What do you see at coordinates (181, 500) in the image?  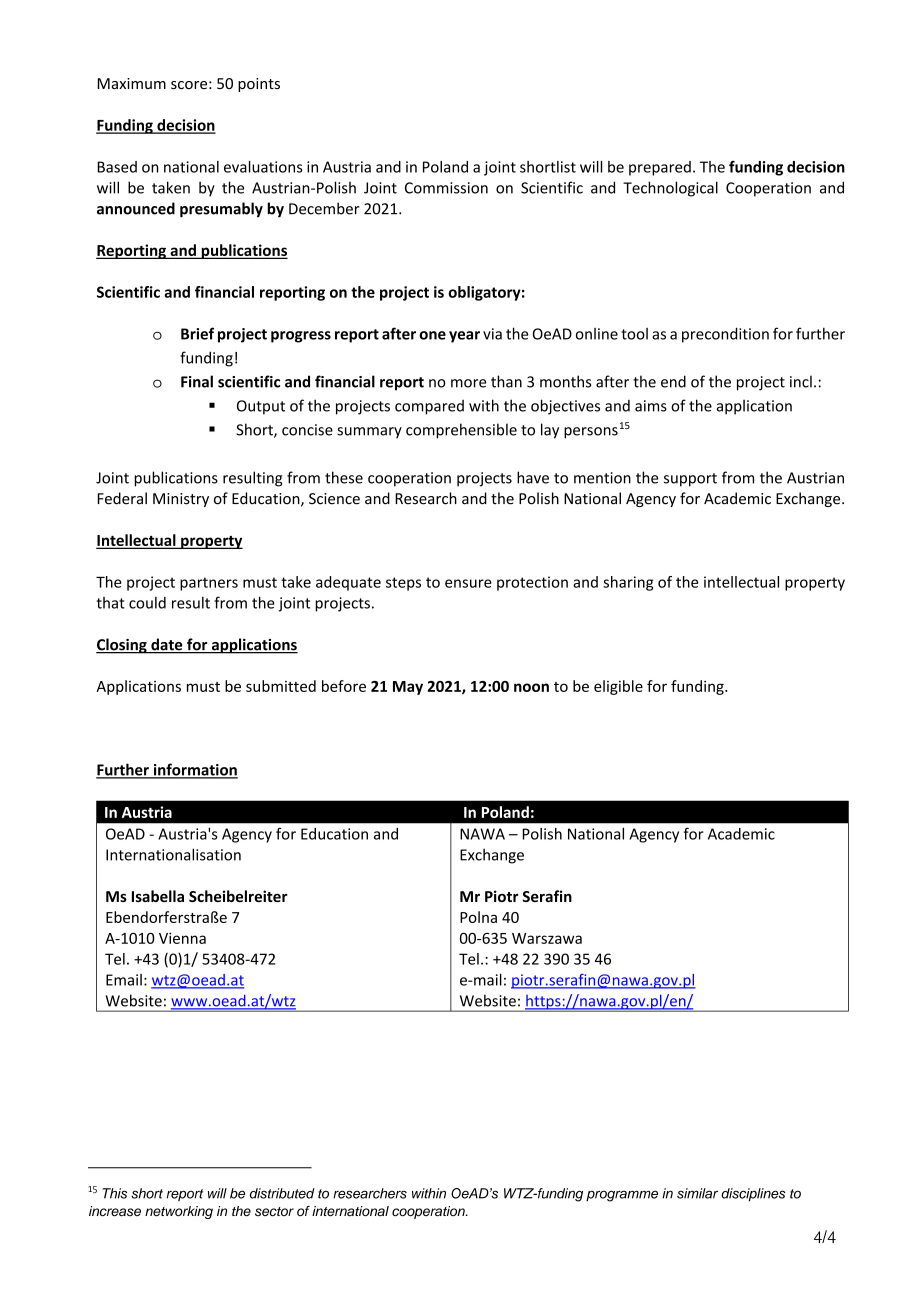 I see `Ministry` at bounding box center [181, 500].
